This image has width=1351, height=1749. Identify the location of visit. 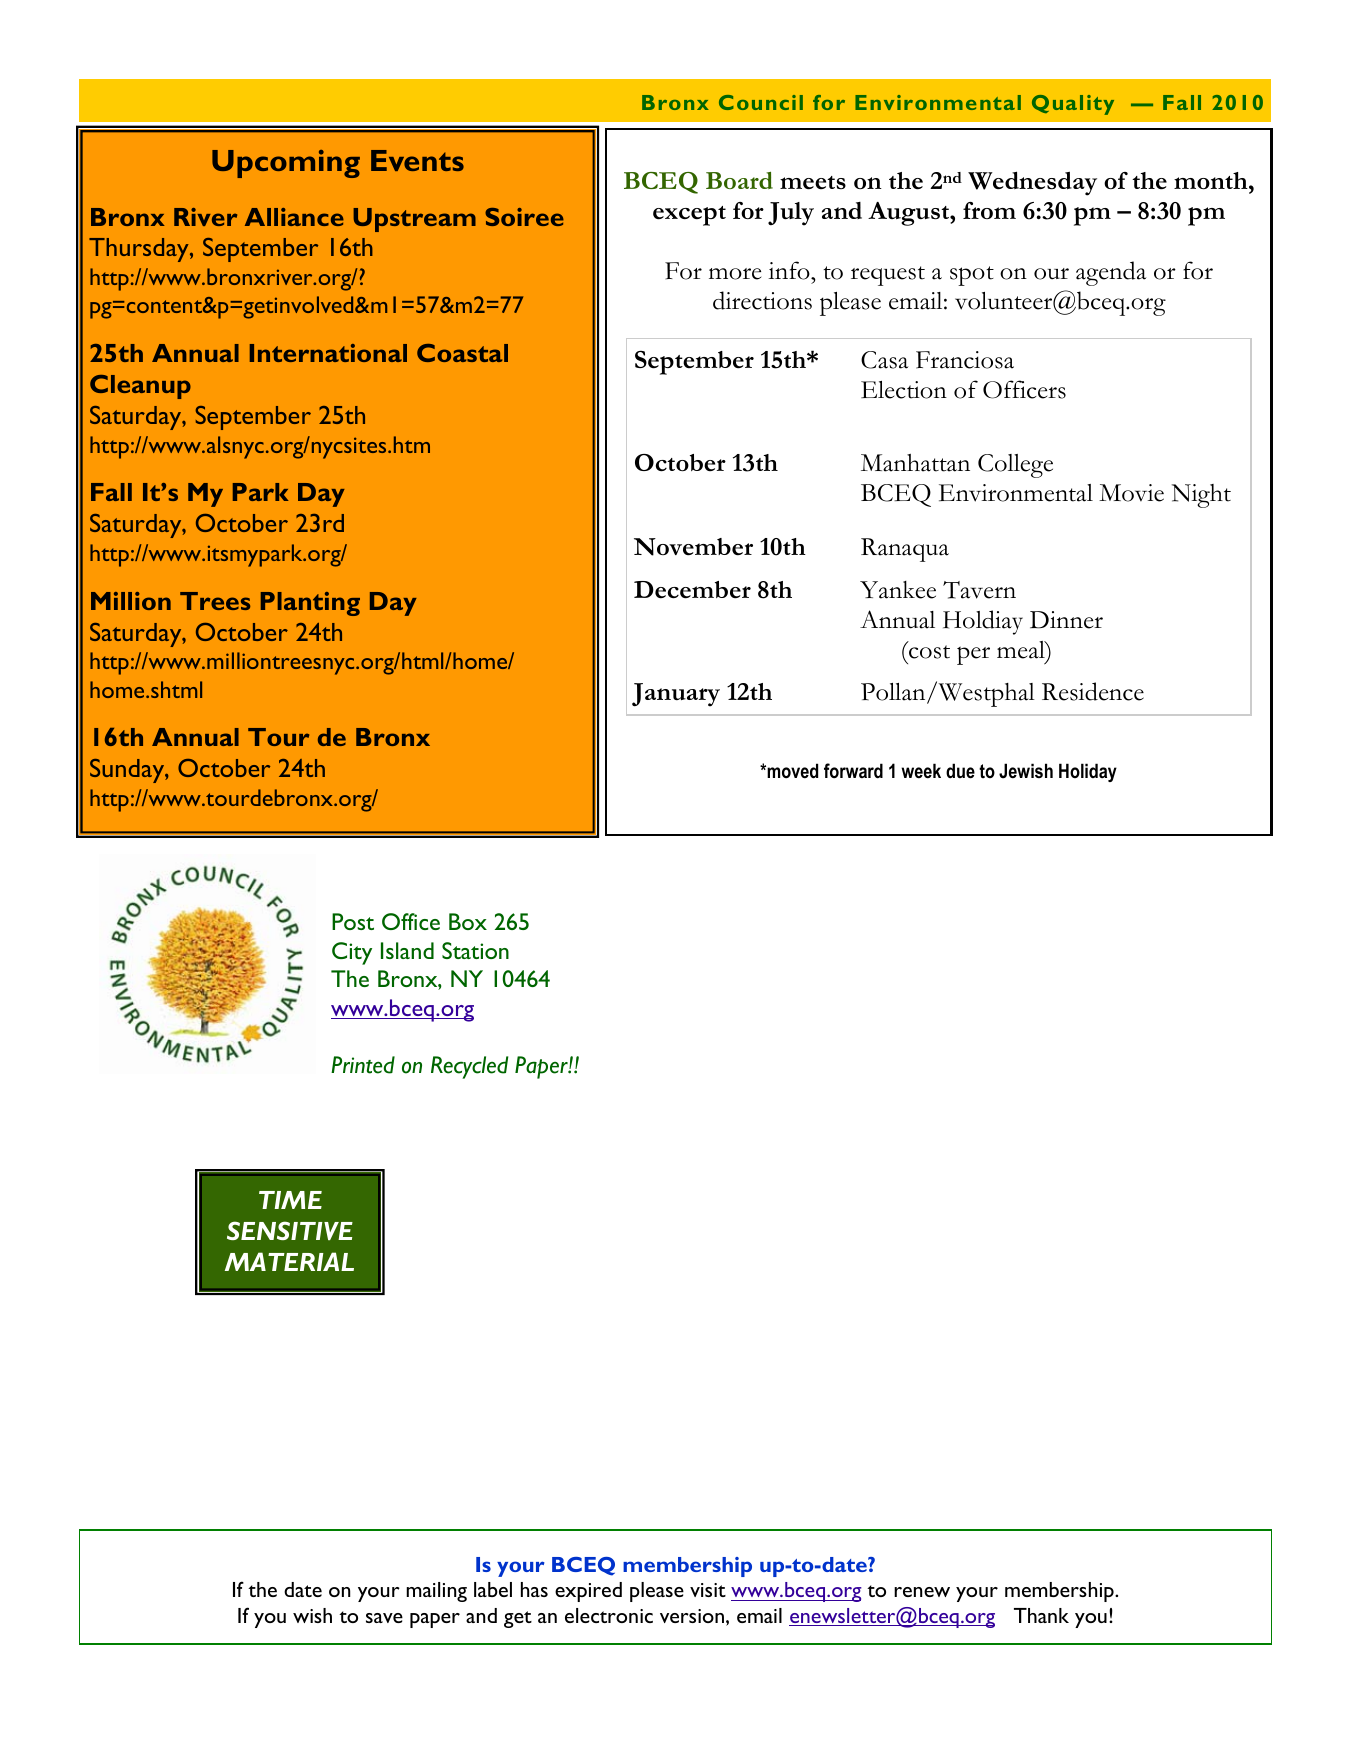
(708, 1590).
